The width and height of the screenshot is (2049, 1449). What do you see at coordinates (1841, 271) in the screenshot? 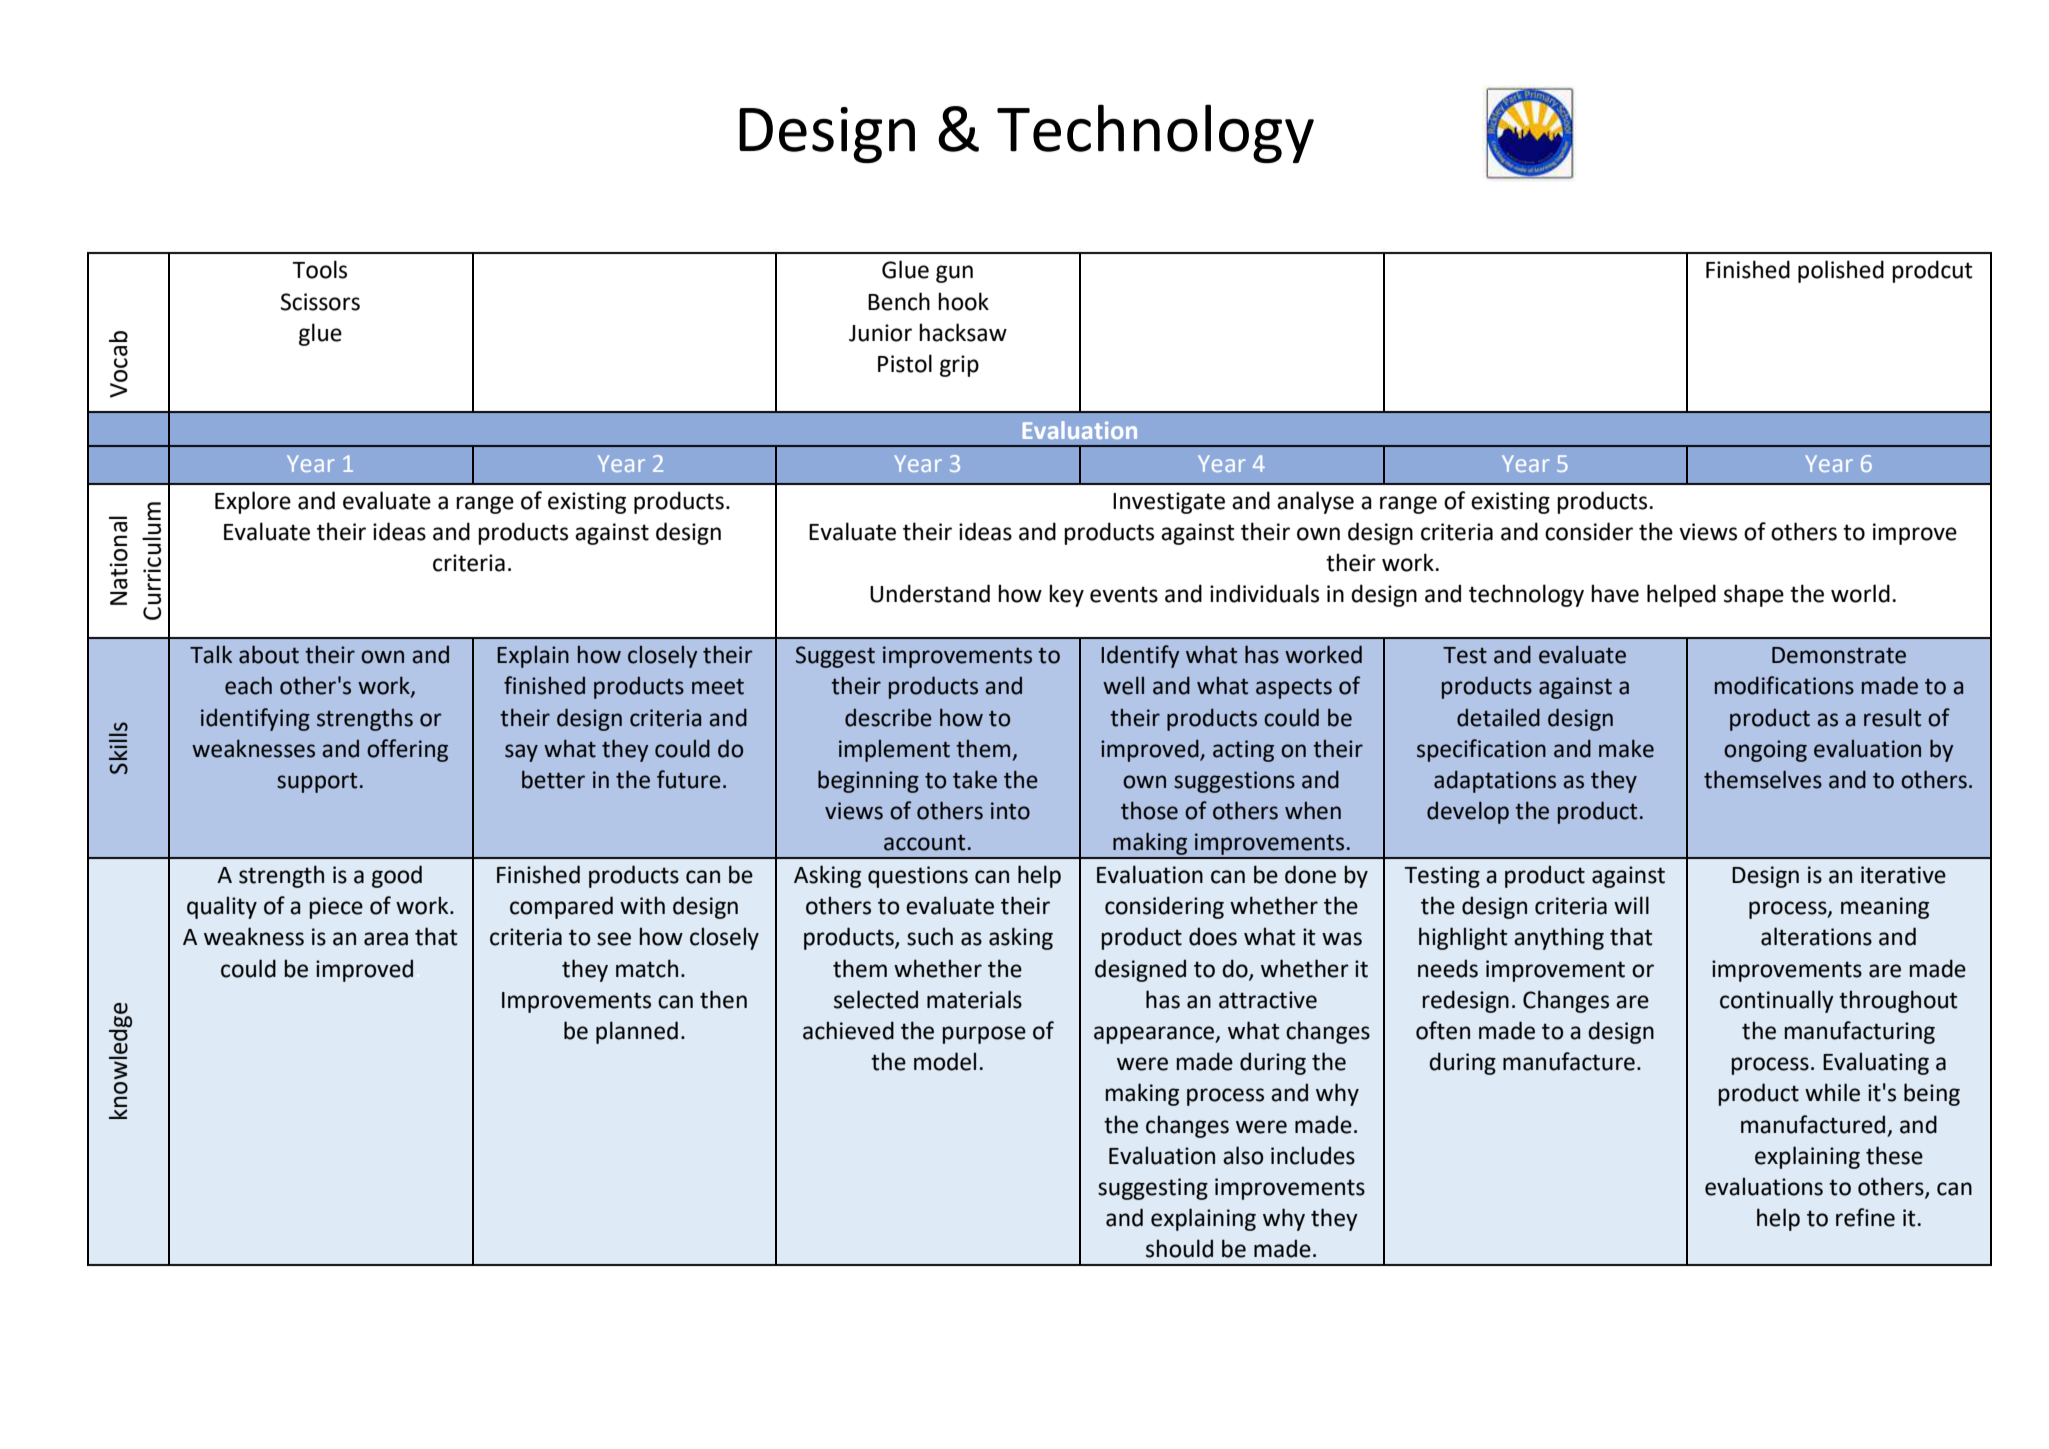
I see `polished` at bounding box center [1841, 271].
